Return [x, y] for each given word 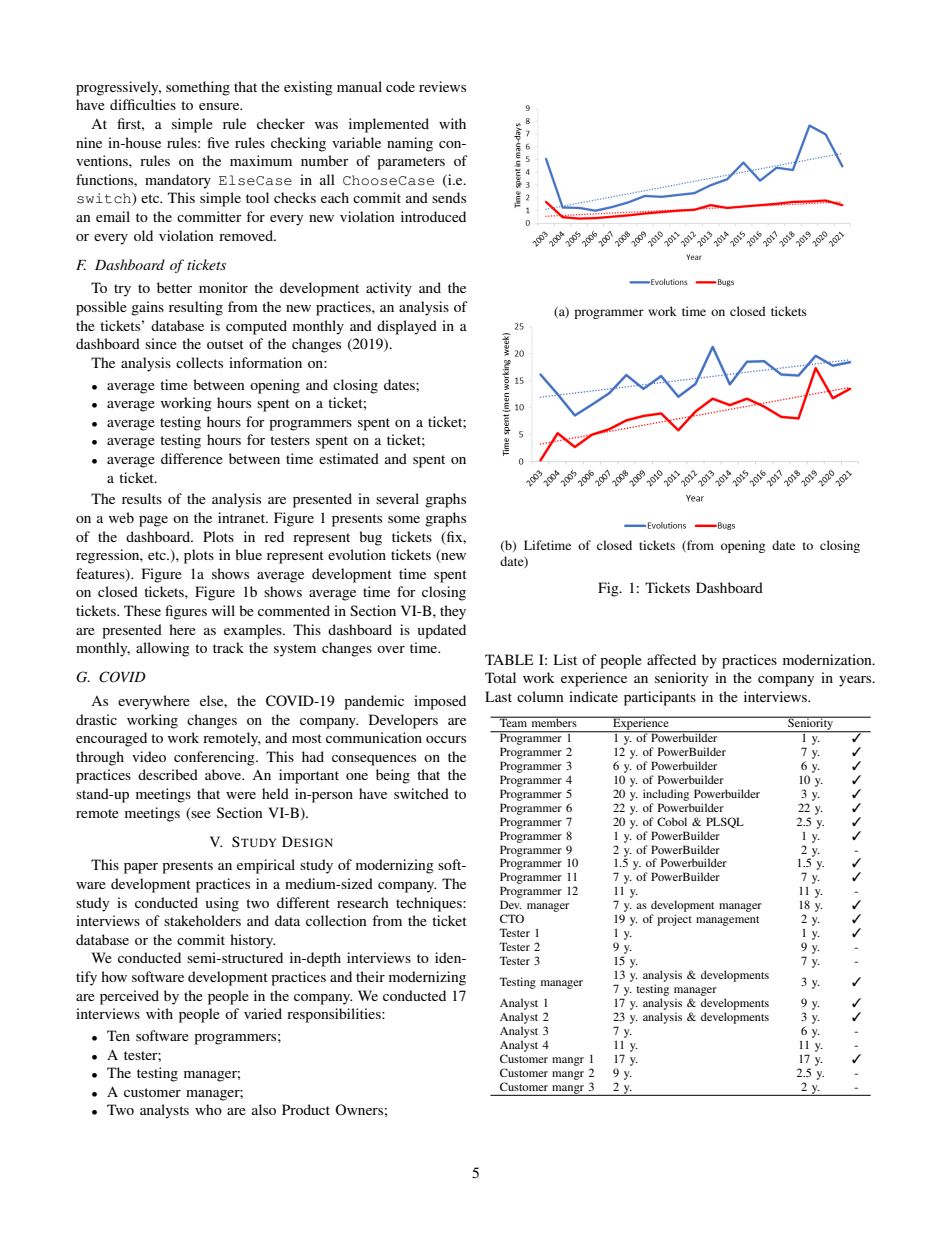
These [142, 610]
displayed [407, 327]
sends [449, 197]
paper [141, 868]
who [208, 1109]
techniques [430, 904]
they [453, 612]
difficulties [143, 104]
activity [389, 289]
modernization [828, 659]
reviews [442, 86]
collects [199, 362]
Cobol [672, 821]
